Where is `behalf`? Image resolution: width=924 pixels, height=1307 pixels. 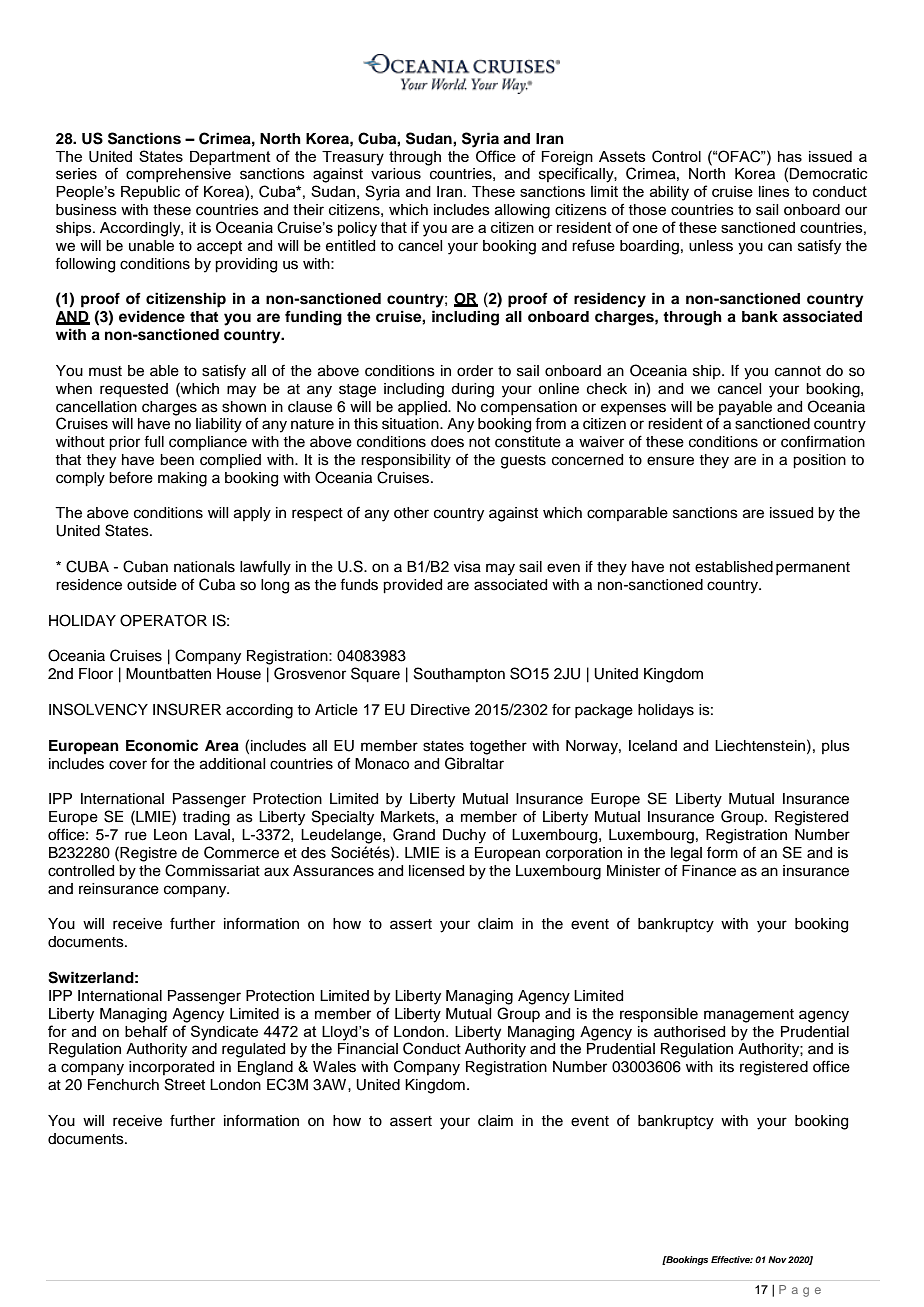
behalf is located at coordinates (146, 1031).
